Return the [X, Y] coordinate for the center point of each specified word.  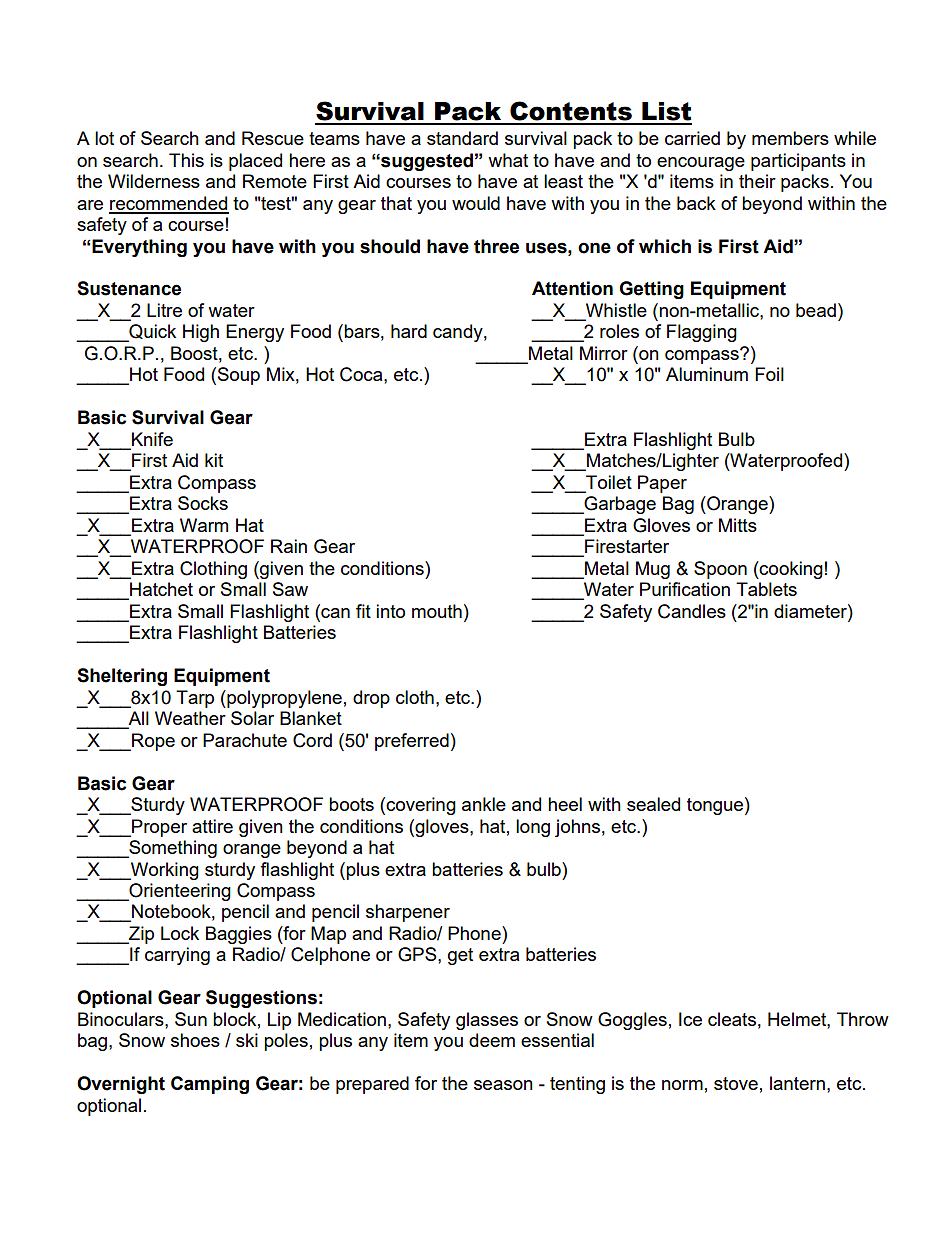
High [201, 333]
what [508, 160]
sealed [653, 804]
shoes [195, 1040]
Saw [290, 589]
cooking [790, 570]
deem [492, 1040]
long [533, 828]
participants [798, 162]
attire [212, 826]
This [186, 160]
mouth [437, 611]
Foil [769, 374]
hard [409, 331]
